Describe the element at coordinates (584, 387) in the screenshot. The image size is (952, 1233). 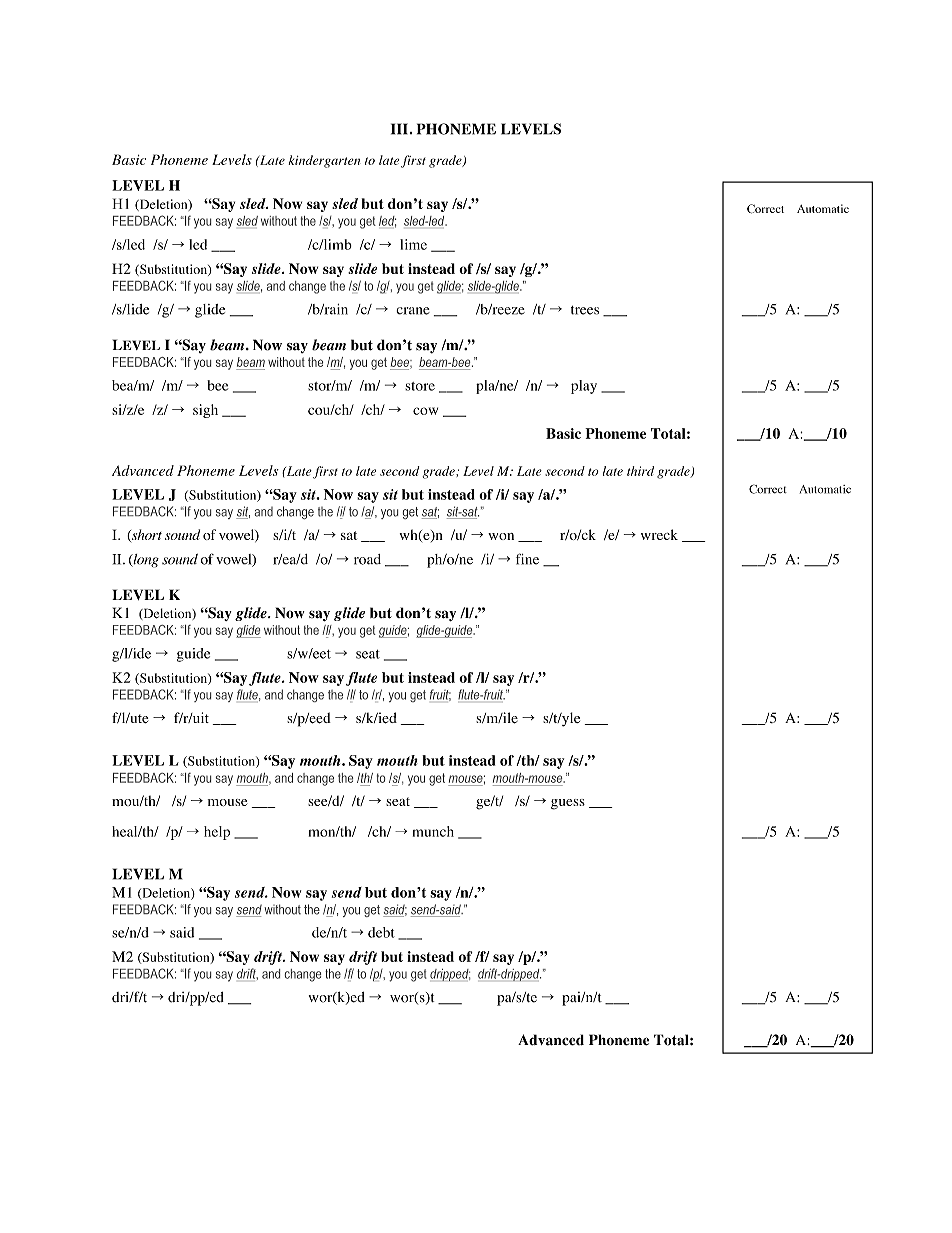
I see `play` at that location.
